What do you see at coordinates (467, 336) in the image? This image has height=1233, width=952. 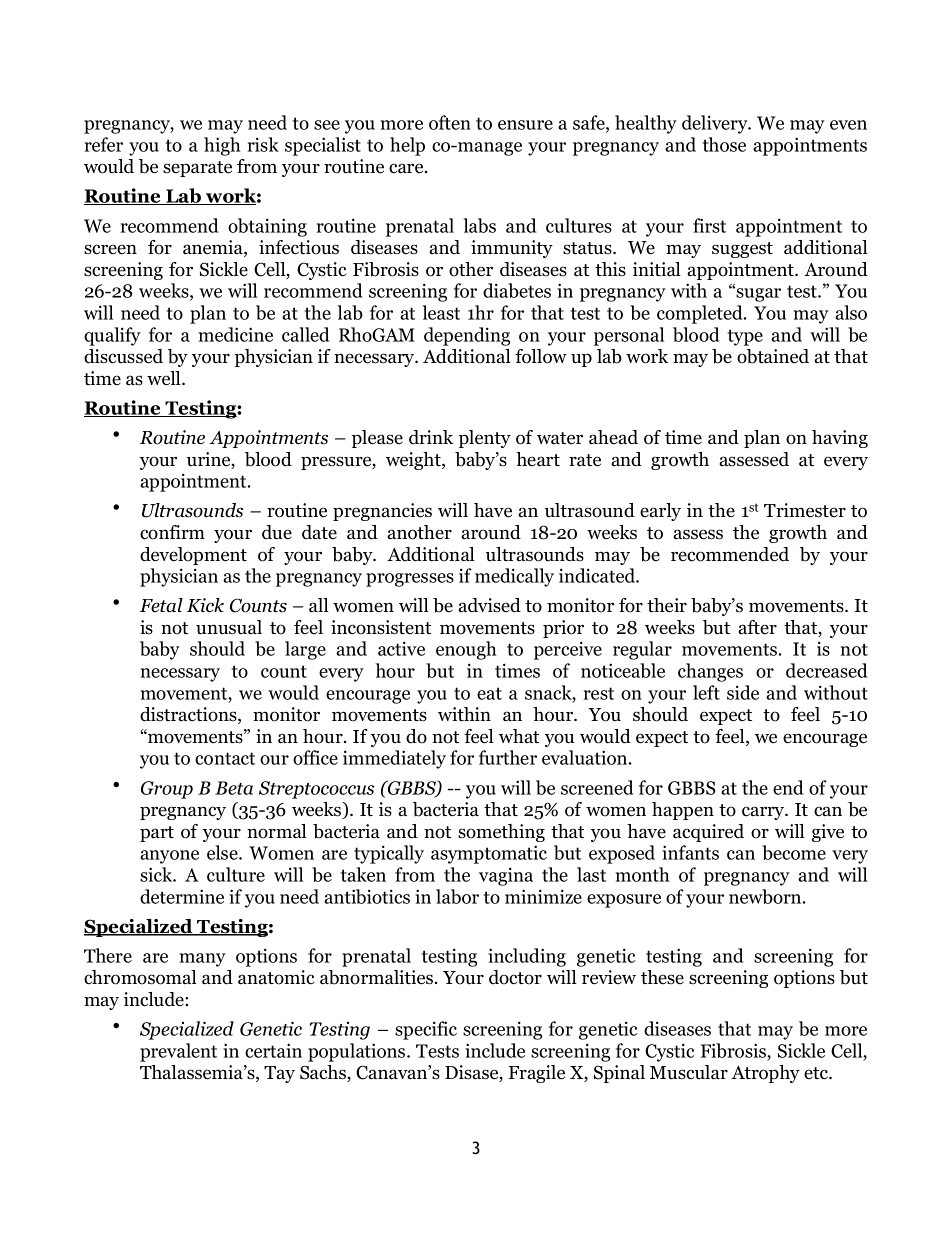 I see `depending` at bounding box center [467, 336].
